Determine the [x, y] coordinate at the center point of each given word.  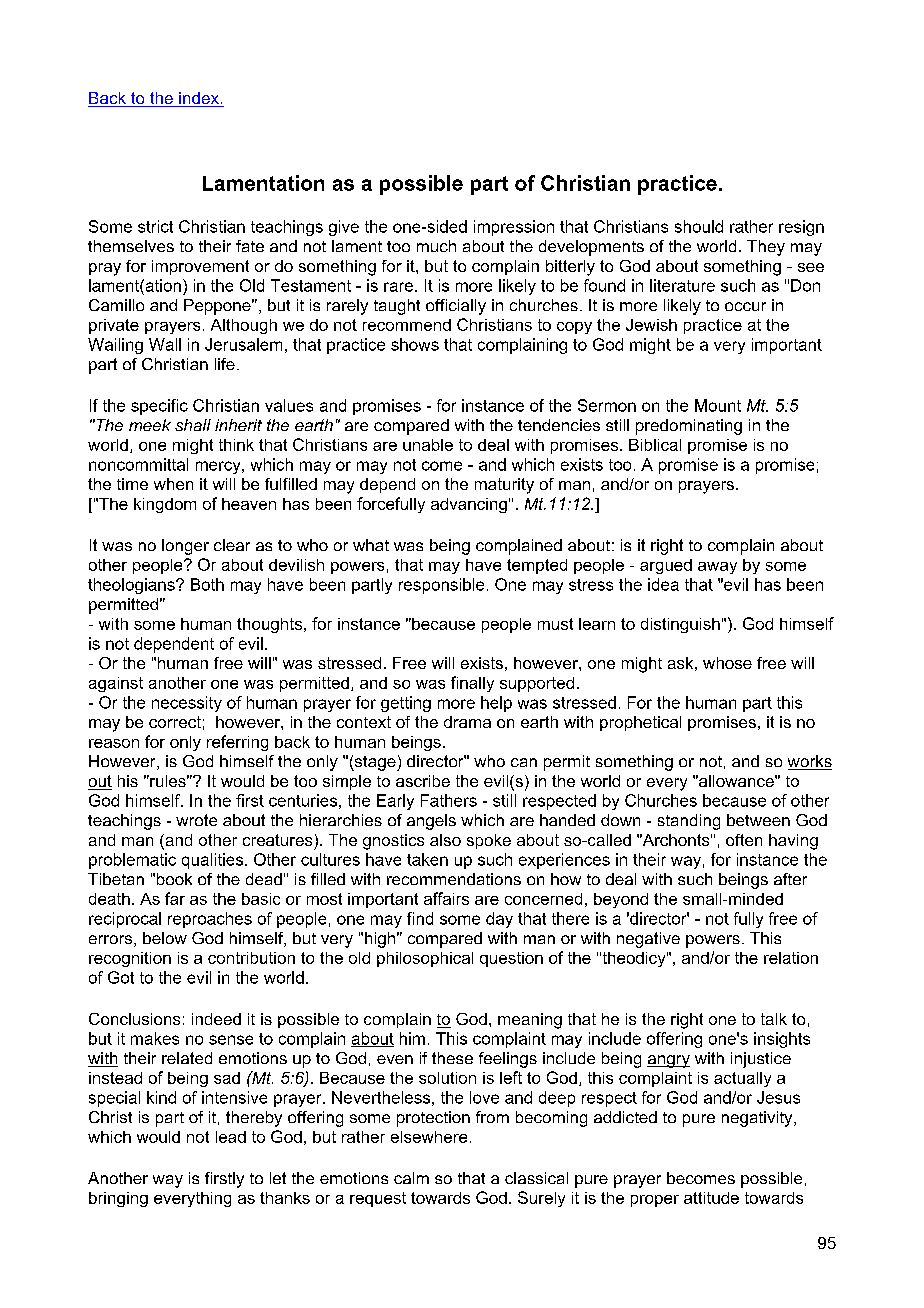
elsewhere [429, 1137]
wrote [196, 820]
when [173, 484]
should [699, 226]
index [199, 99]
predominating [689, 427]
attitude [711, 1198]
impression [514, 228]
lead [231, 1137]
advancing [469, 505]
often [744, 840]
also [445, 840]
